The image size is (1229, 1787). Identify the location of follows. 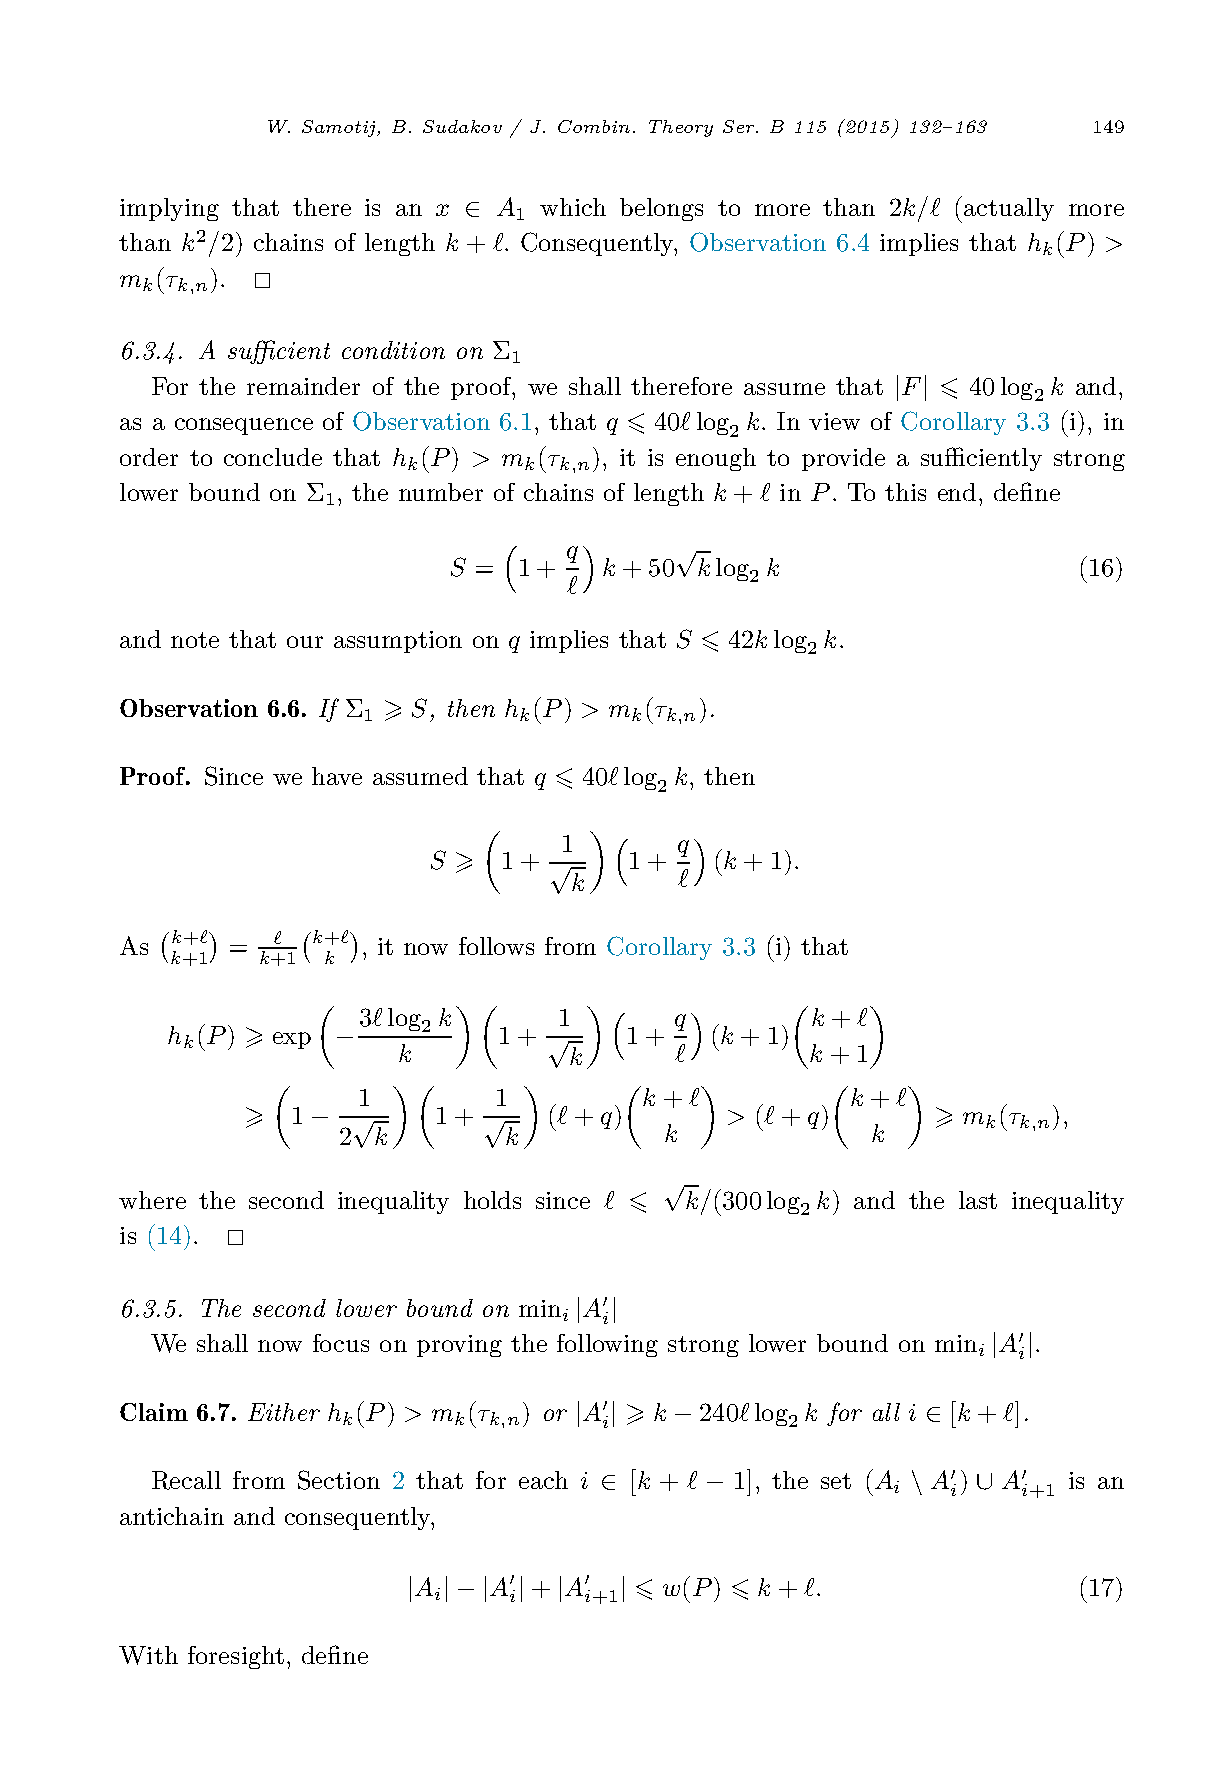
(496, 946).
